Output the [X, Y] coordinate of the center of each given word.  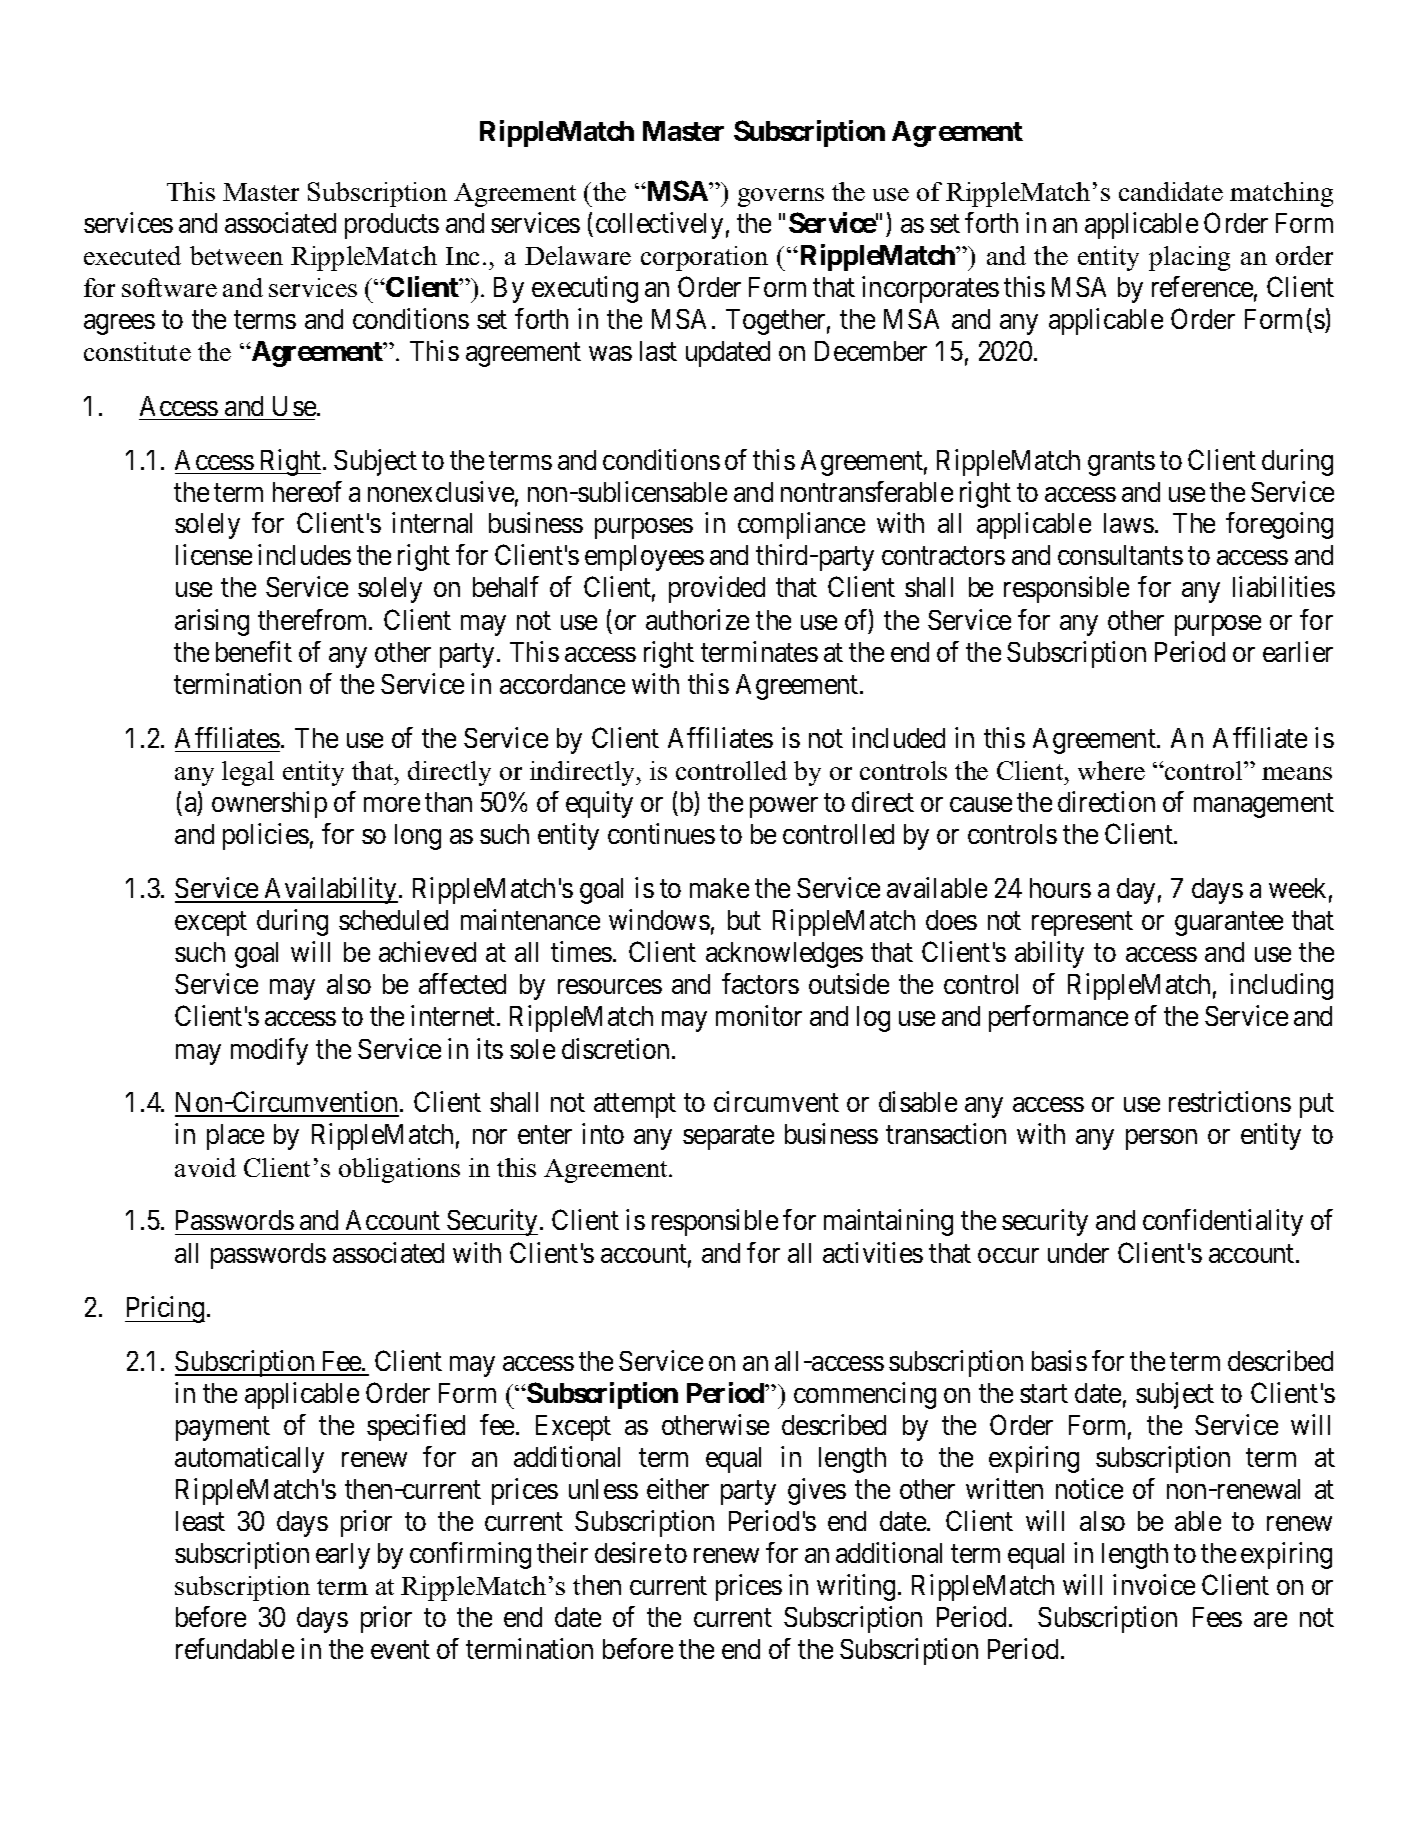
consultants [1120, 555]
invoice [1154, 1584]
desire [628, 1552]
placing [1189, 258]
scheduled [393, 920]
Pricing [165, 1309]
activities [873, 1252]
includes [304, 554]
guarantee [1229, 924]
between [236, 255]
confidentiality [1223, 1222]
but [744, 920]
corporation [704, 258]
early [343, 1556]
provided [717, 589]
